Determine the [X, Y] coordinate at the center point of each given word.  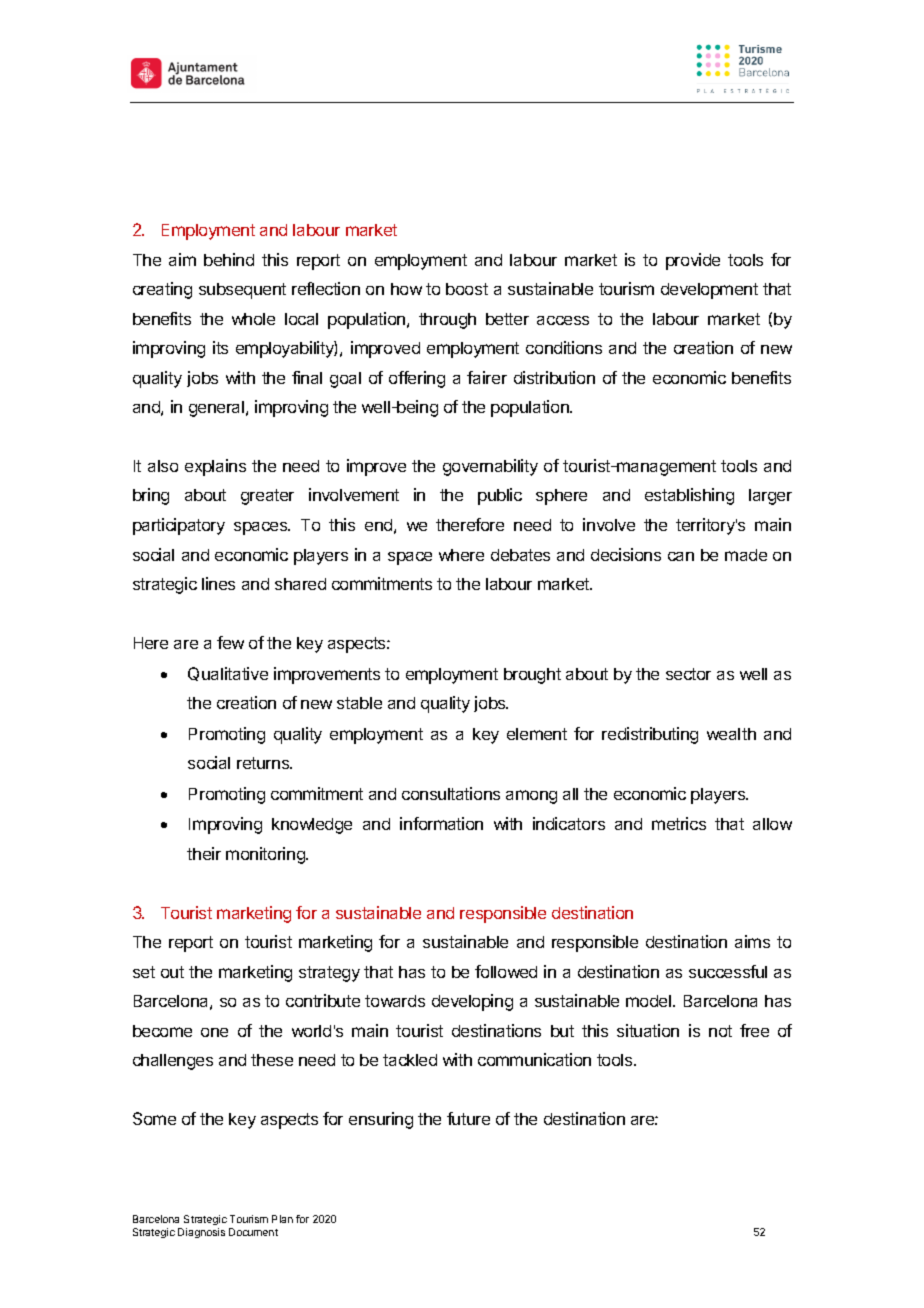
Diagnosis [201, 1233]
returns [264, 763]
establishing [689, 496]
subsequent [242, 291]
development [709, 291]
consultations [451, 793]
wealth [731, 734]
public [500, 496]
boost [467, 289]
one [214, 1032]
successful [728, 971]
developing [472, 1002]
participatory [179, 526]
